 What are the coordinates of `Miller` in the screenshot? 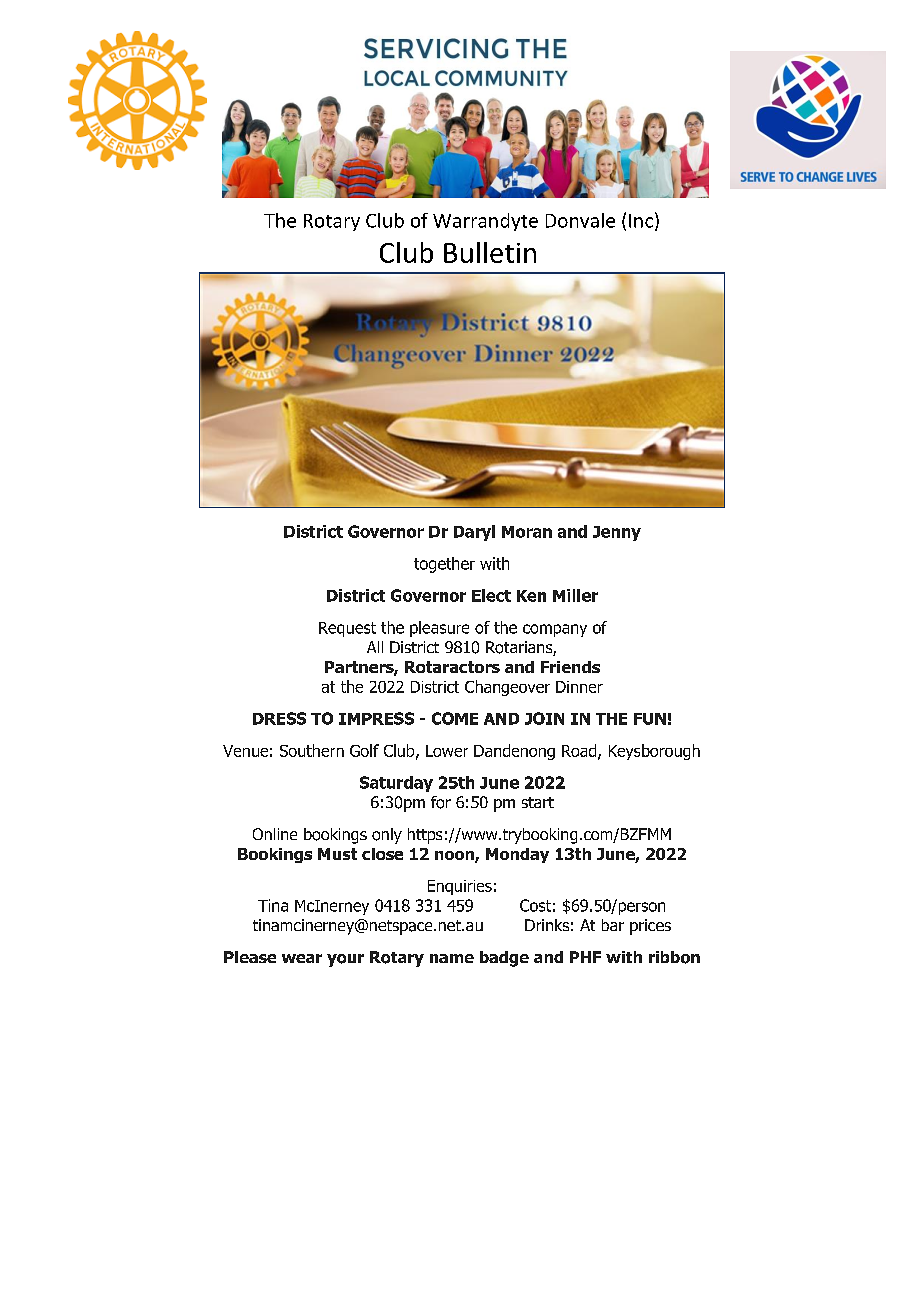 It's located at (575, 595).
